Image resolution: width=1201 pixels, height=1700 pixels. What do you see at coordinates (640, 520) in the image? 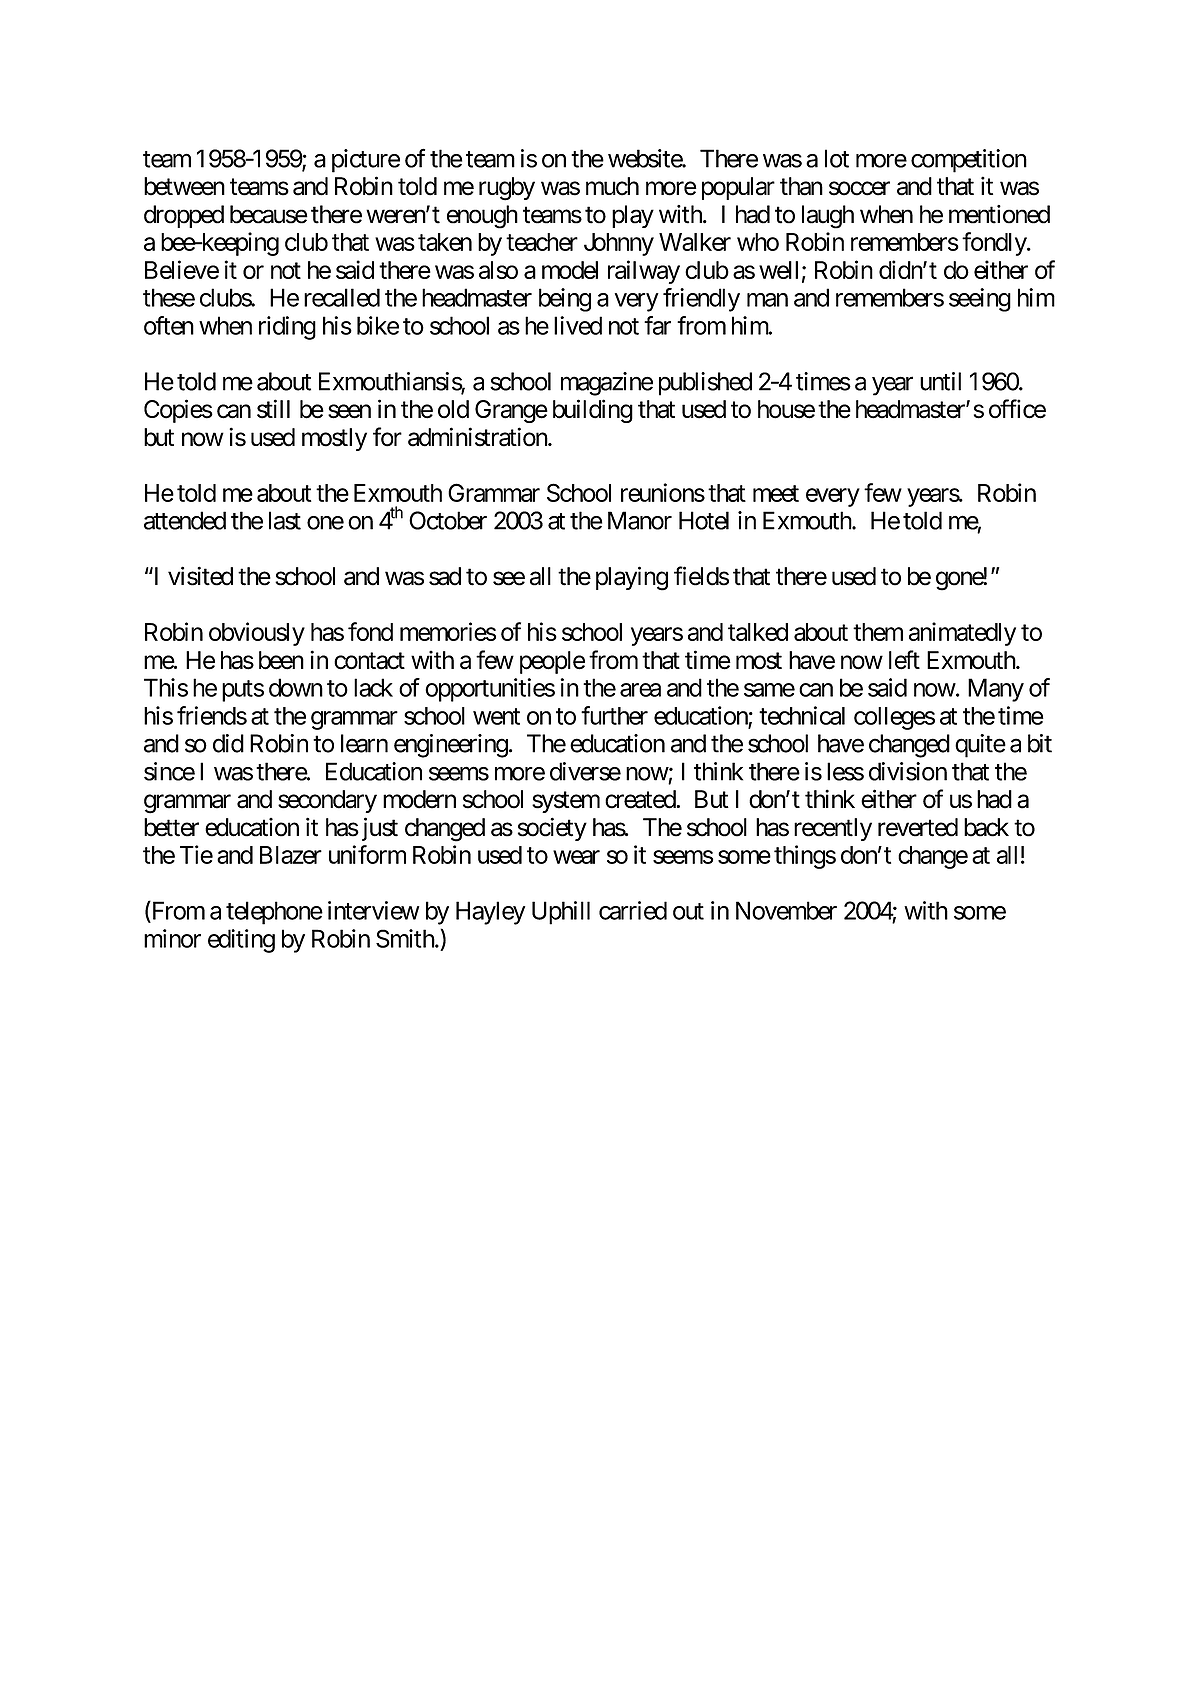
I see `Manor` at bounding box center [640, 520].
